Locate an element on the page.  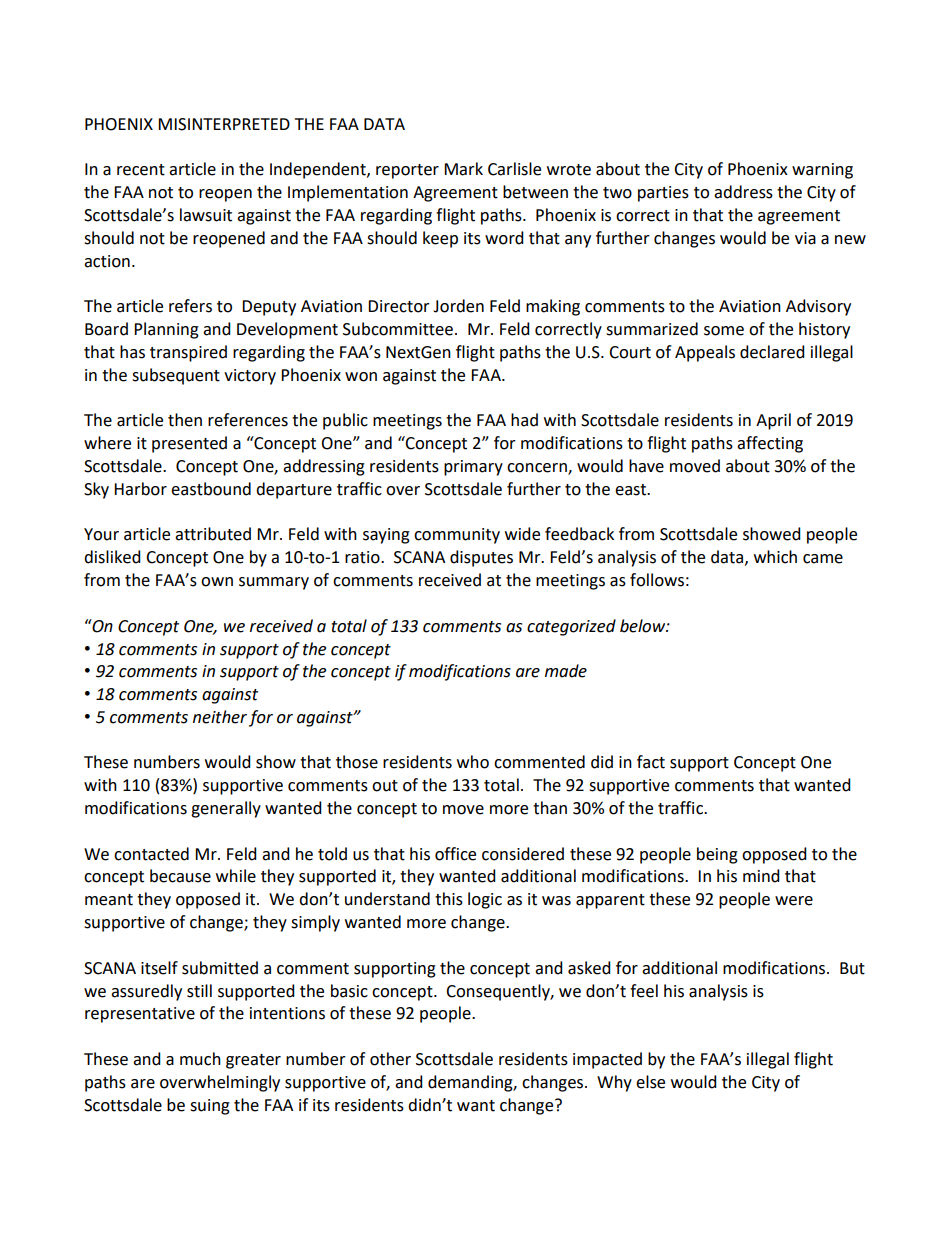
disputes is located at coordinates (481, 558).
